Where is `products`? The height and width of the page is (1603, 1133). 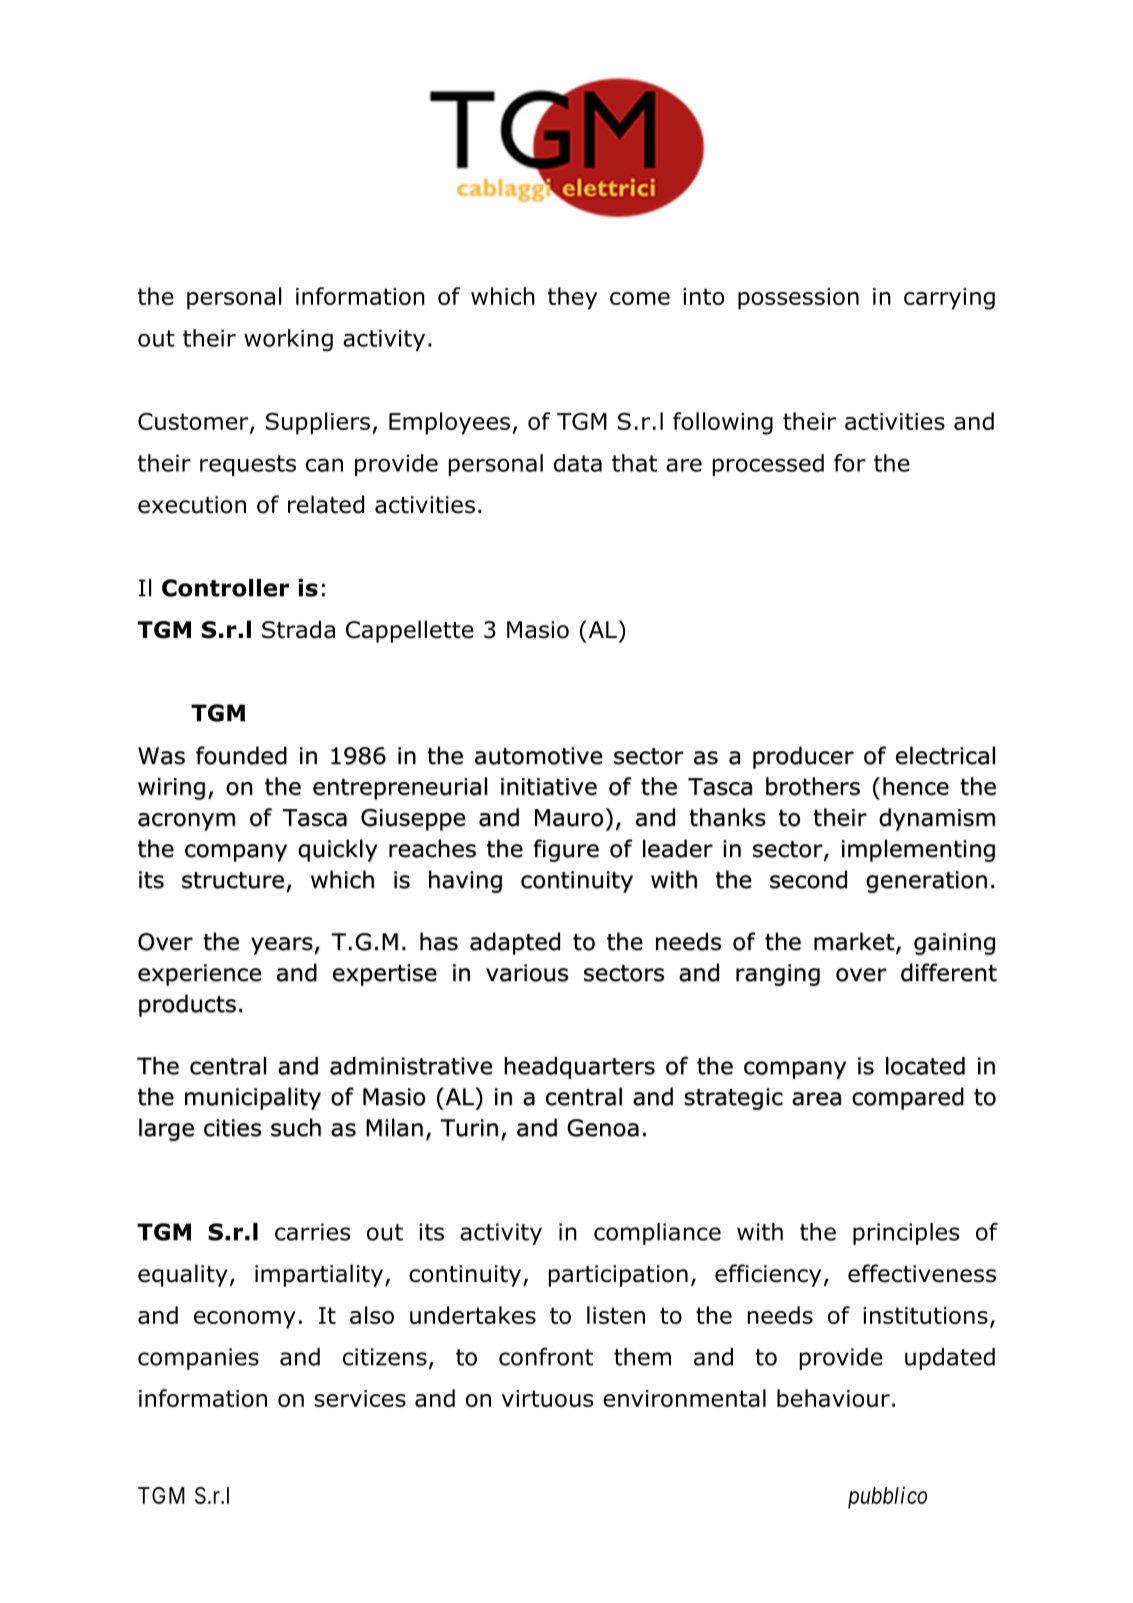
products is located at coordinates (187, 1005).
